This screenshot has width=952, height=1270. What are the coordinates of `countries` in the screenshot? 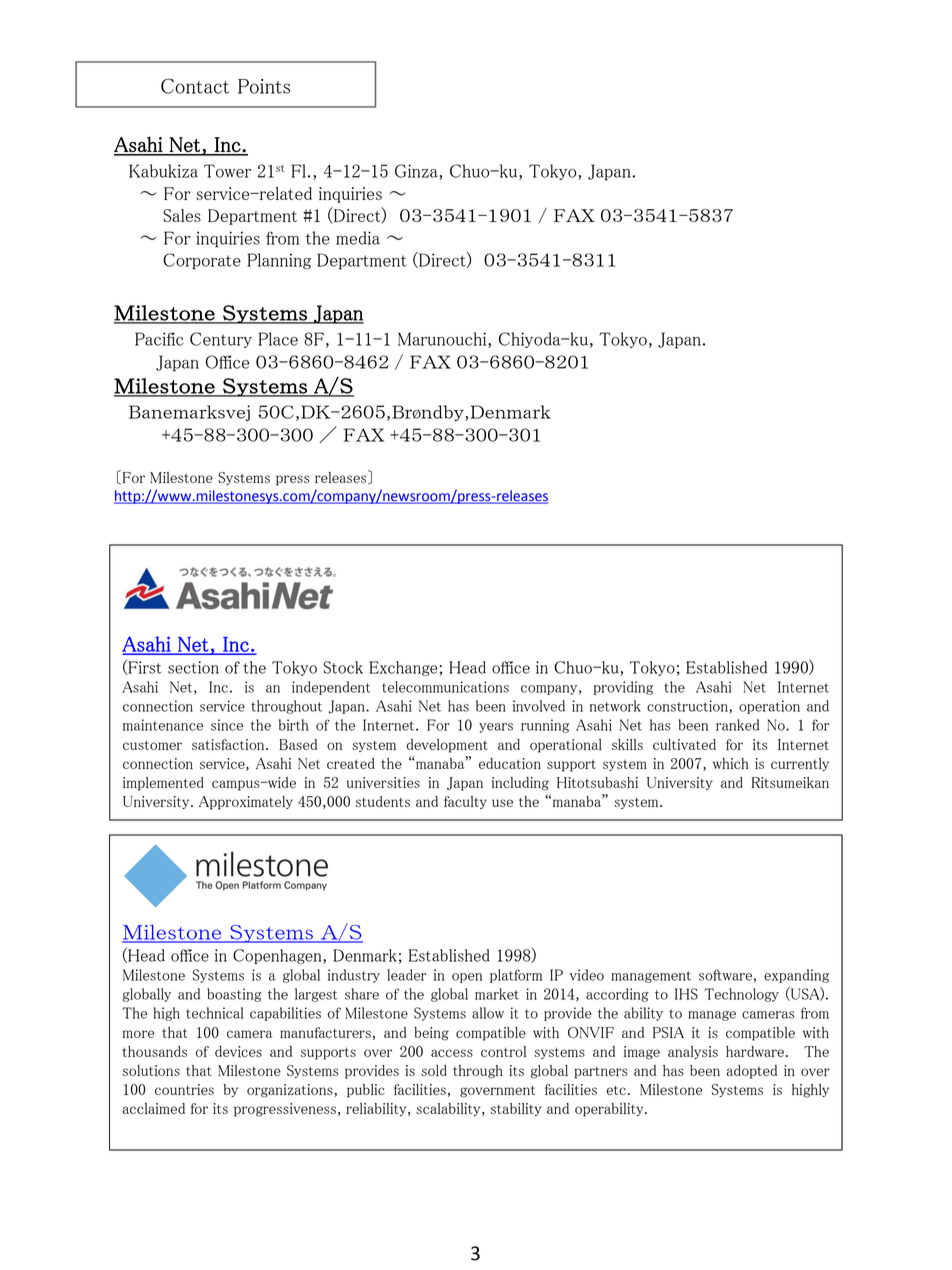 It's located at (184, 1089).
